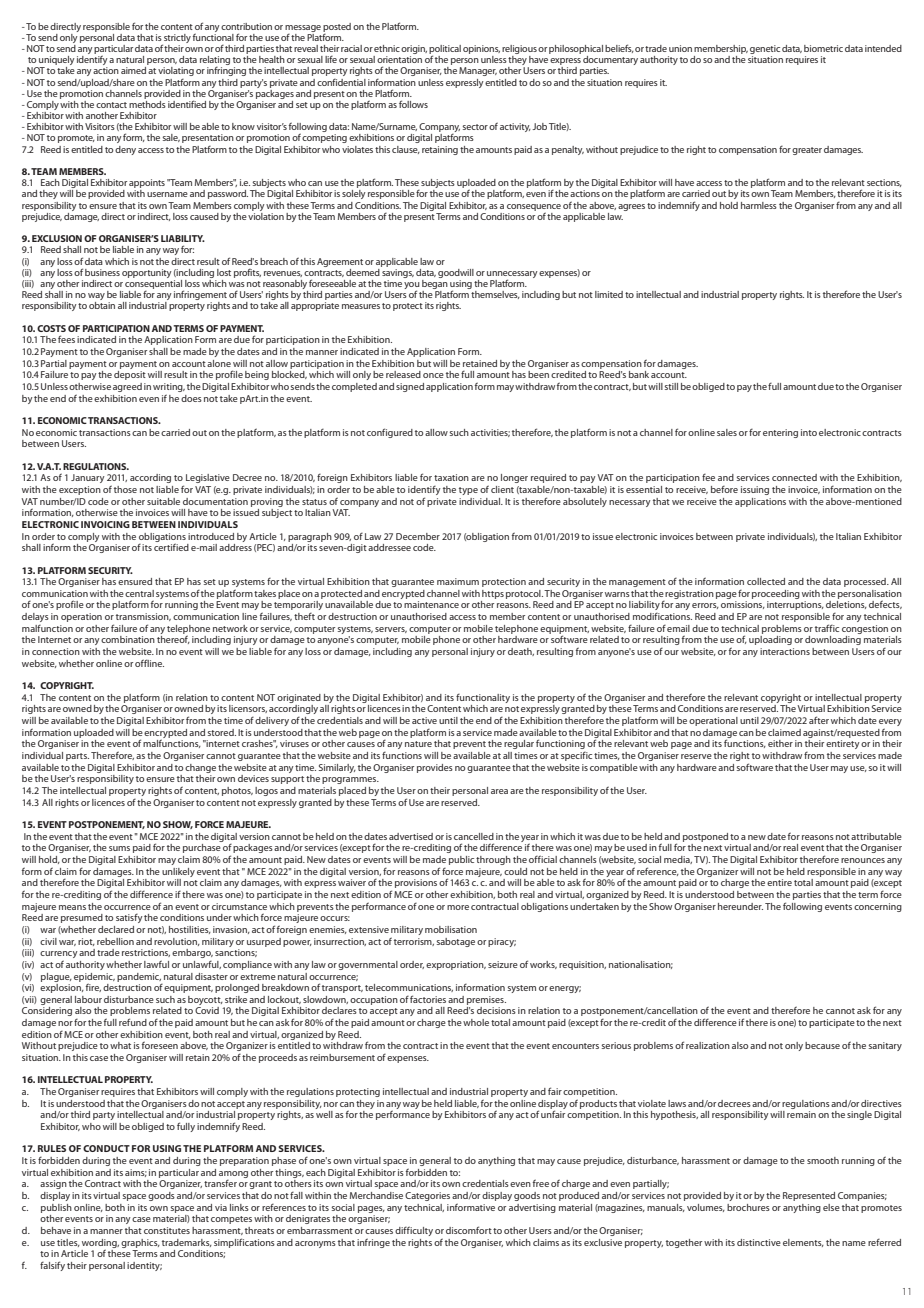 The image size is (924, 1308). I want to click on Manager, so click(478, 71).
